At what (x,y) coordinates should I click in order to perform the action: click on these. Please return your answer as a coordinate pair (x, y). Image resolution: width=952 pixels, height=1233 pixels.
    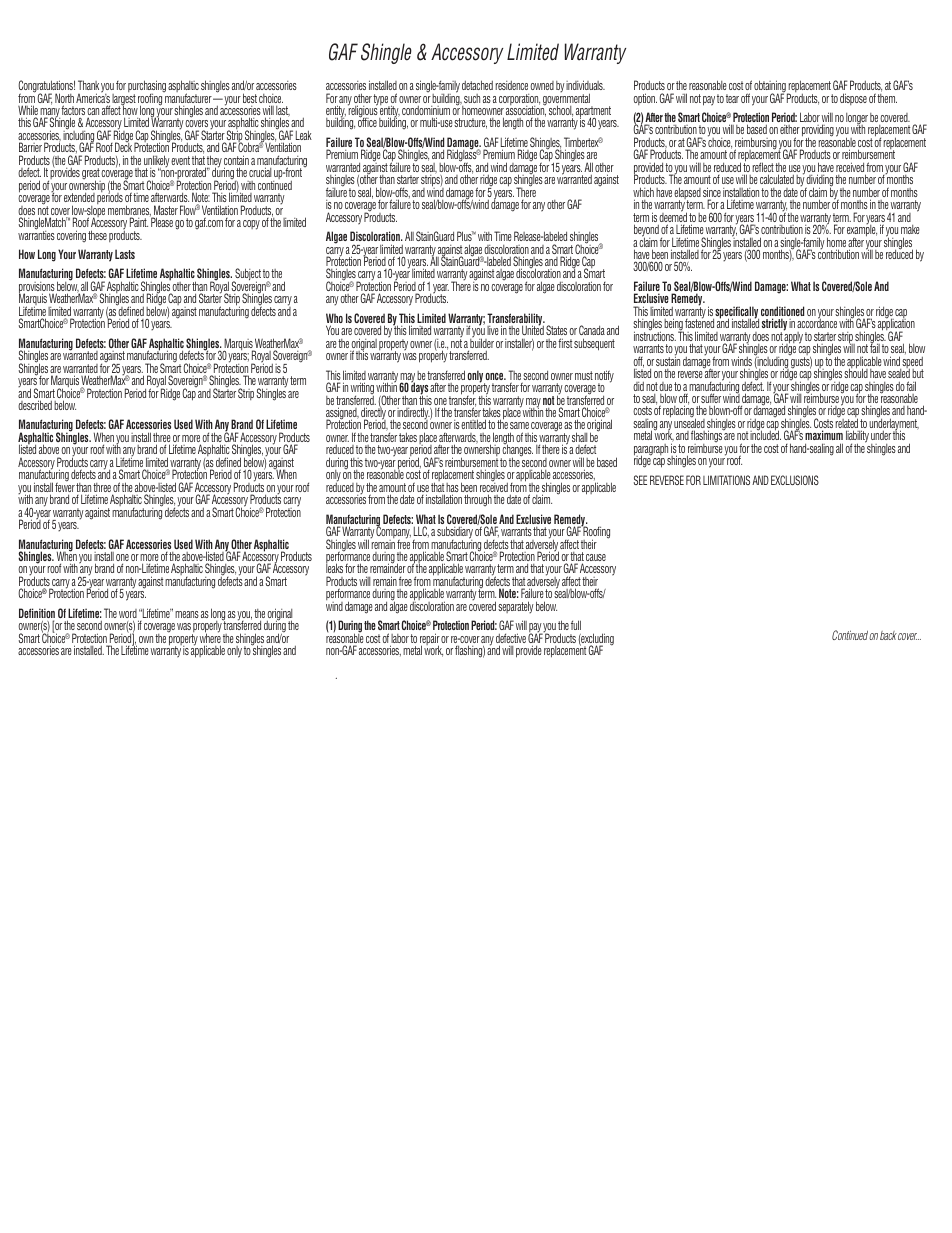
    Looking at the image, I should click on (97, 235).
